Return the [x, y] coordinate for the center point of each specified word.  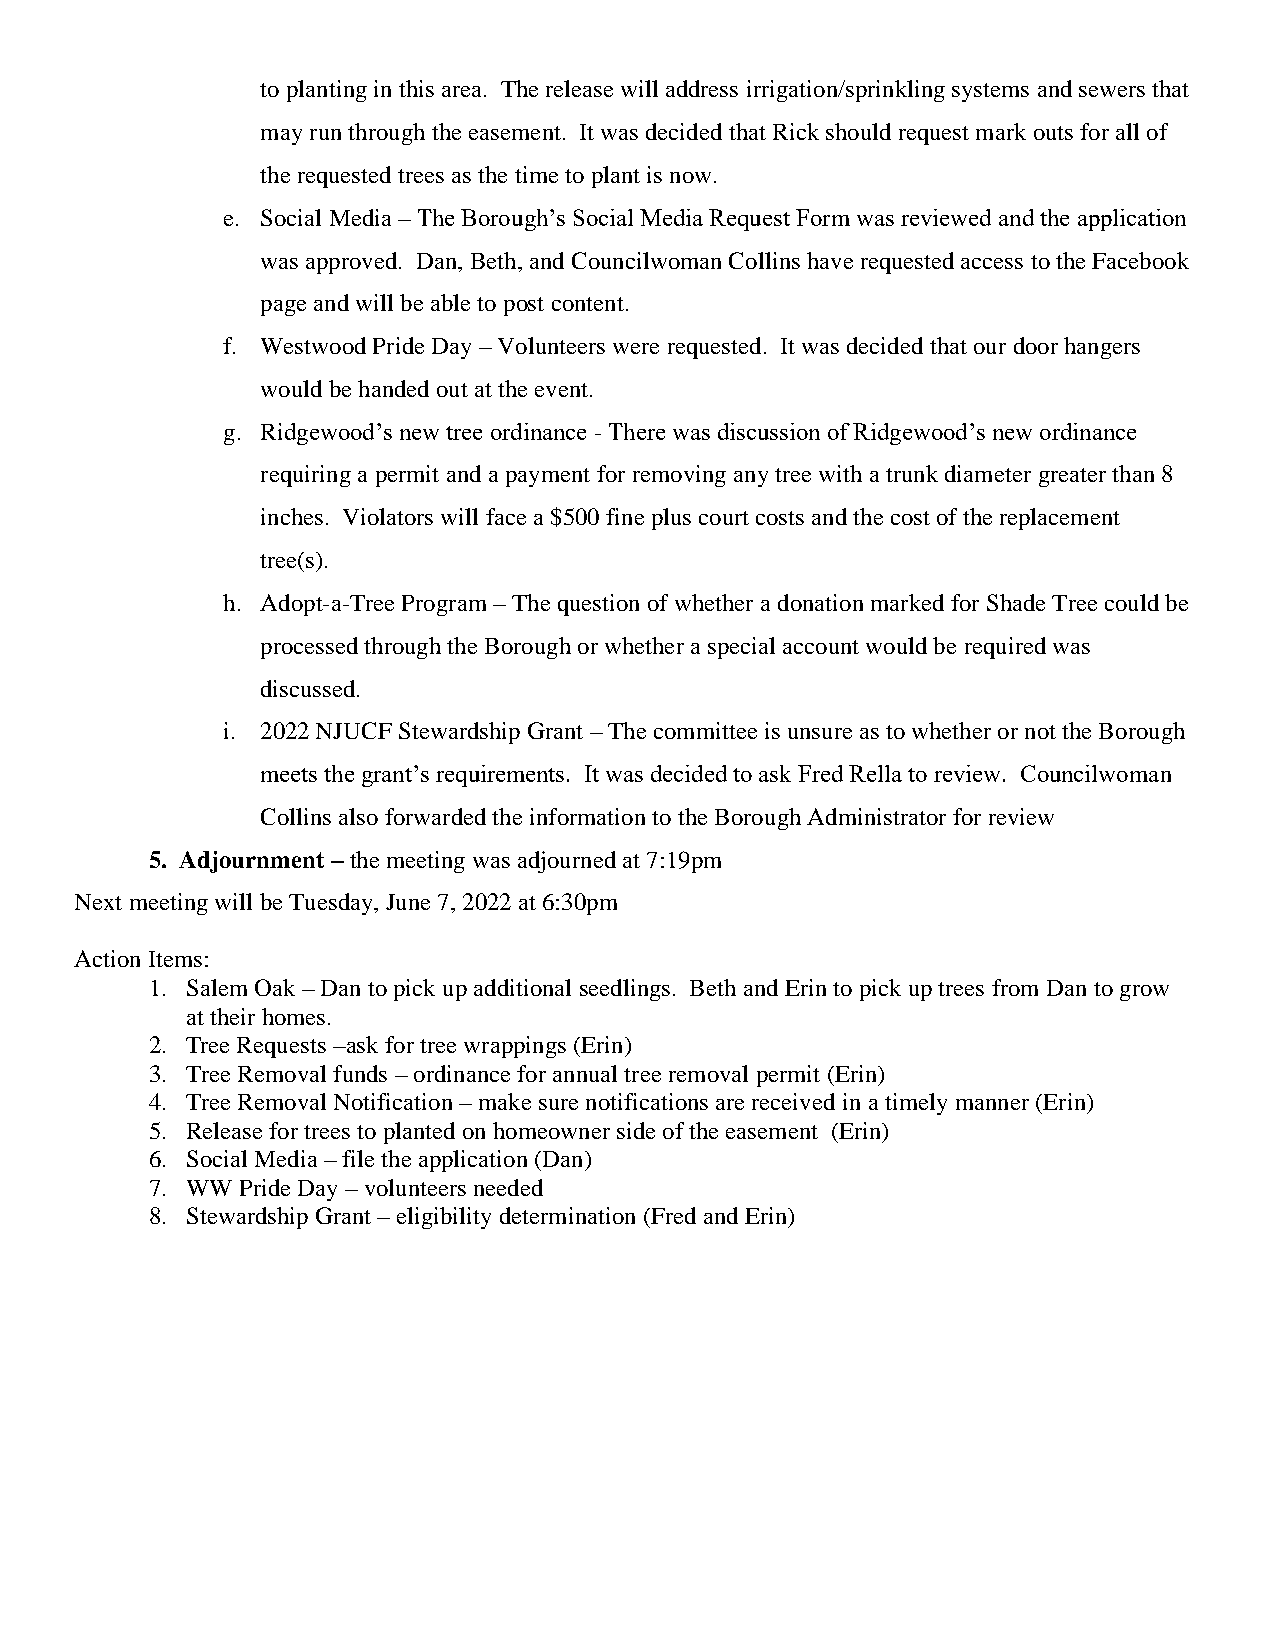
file [358, 1158]
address [702, 88]
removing [679, 476]
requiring [306, 476]
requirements [500, 776]
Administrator [876, 816]
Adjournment [251, 862]
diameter [988, 473]
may [281, 137]
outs [1053, 133]
